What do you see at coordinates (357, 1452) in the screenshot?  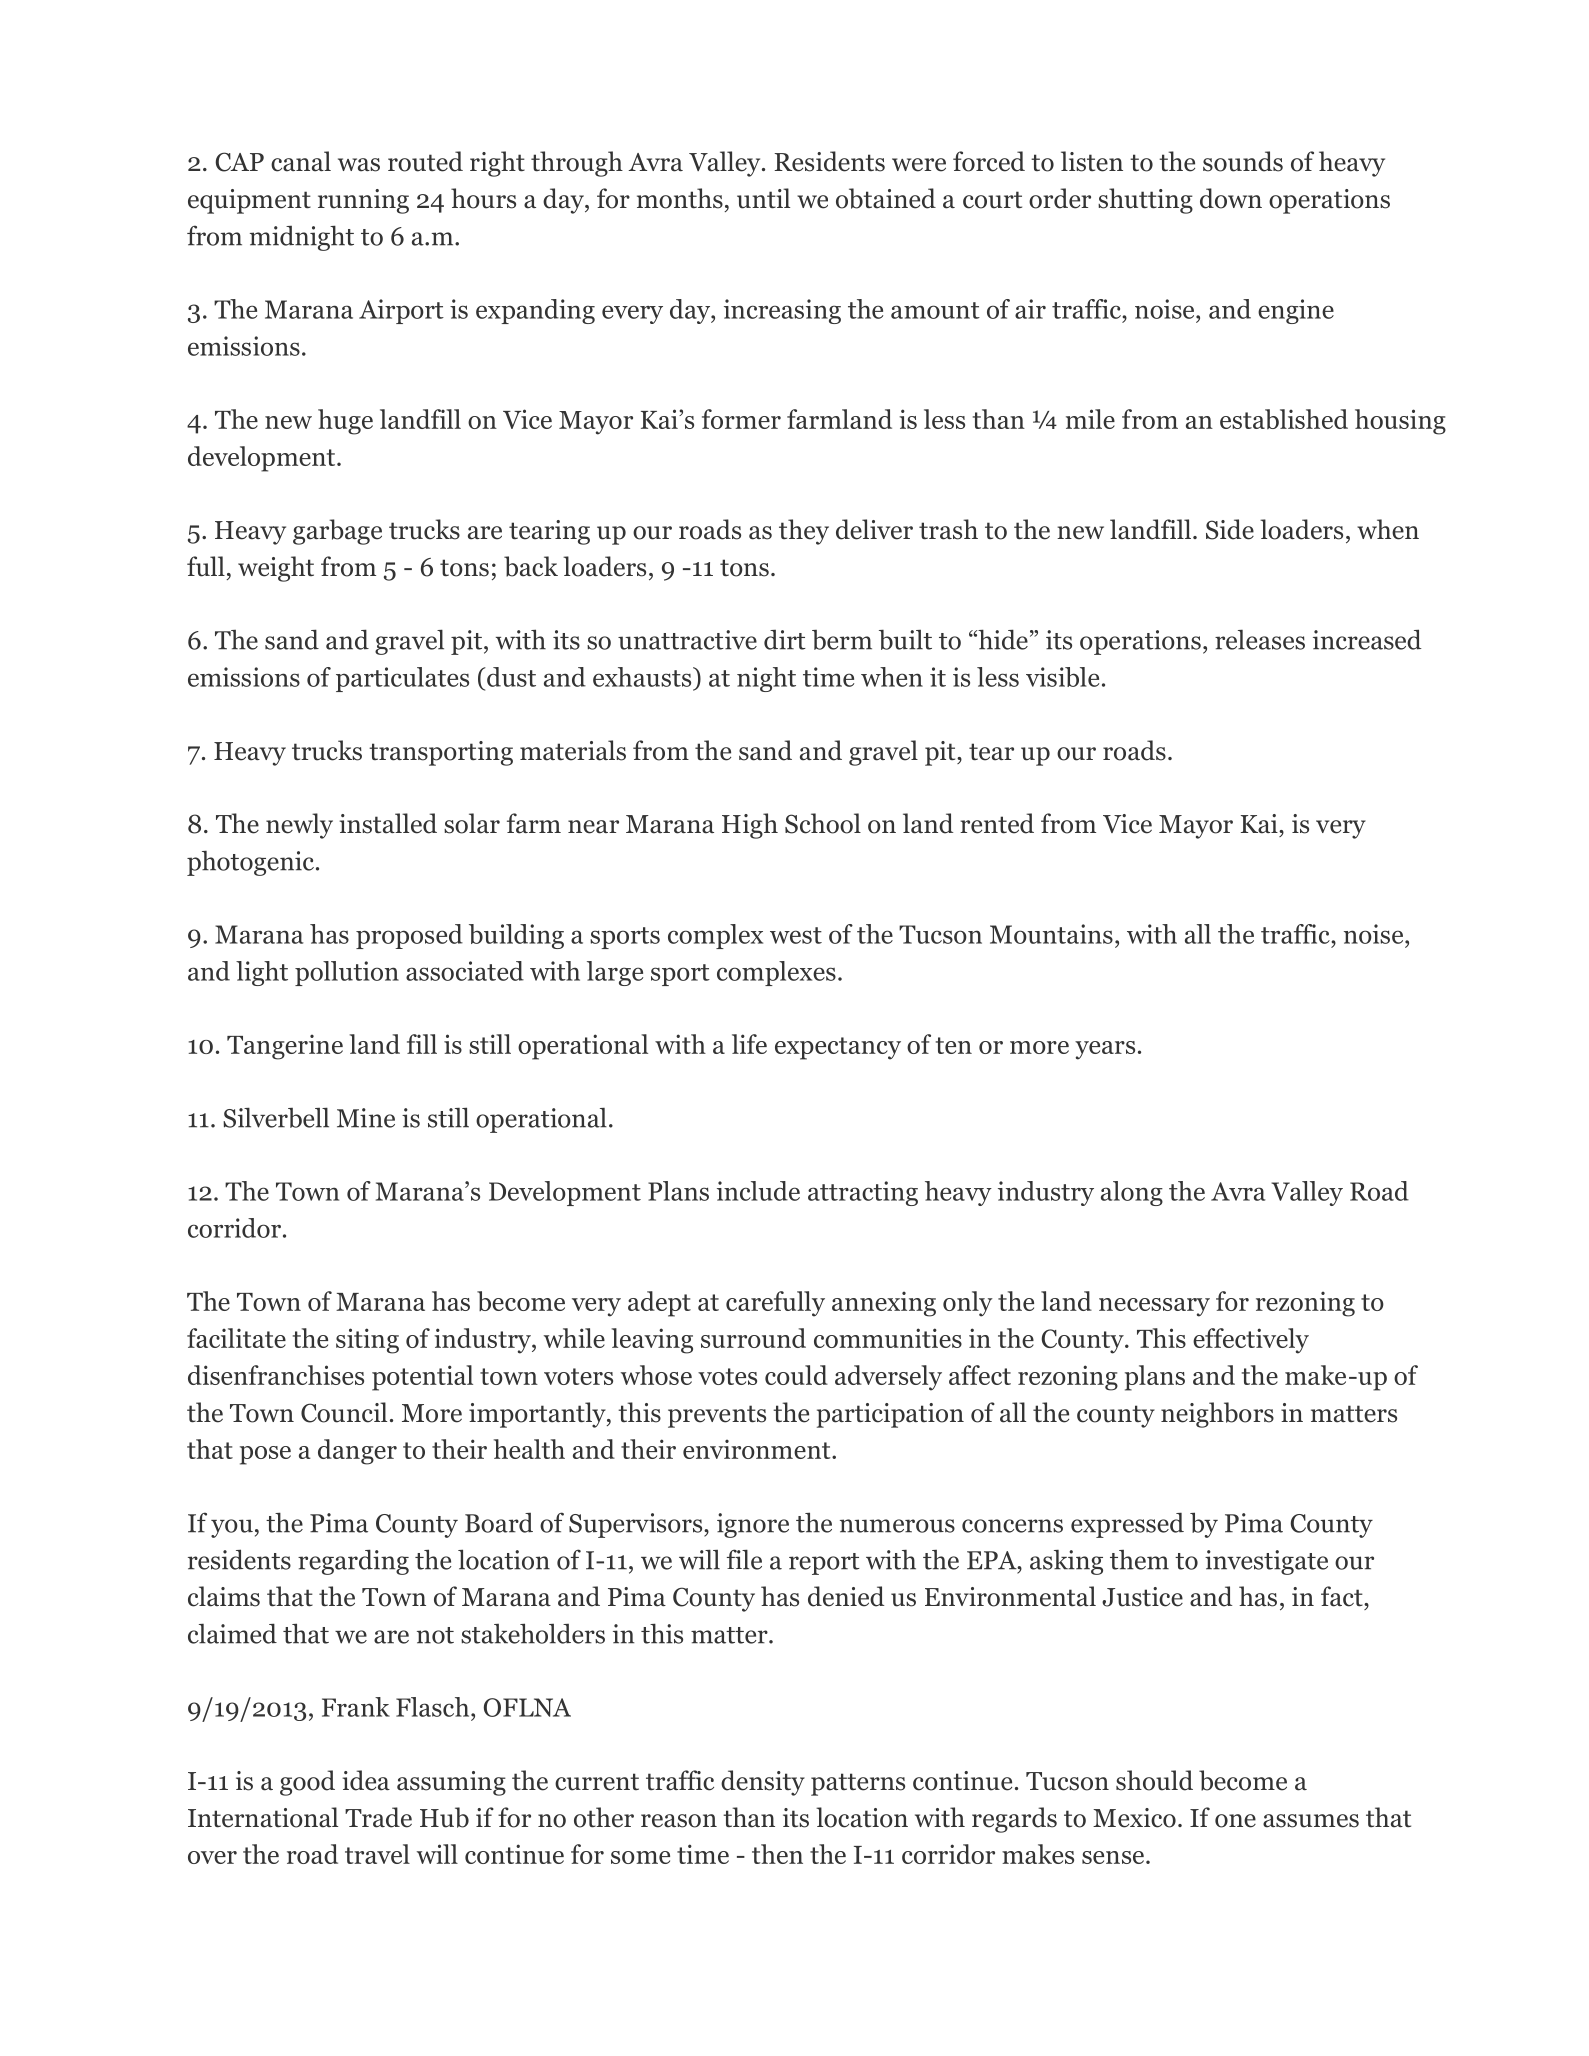 I see `danger` at bounding box center [357, 1452].
